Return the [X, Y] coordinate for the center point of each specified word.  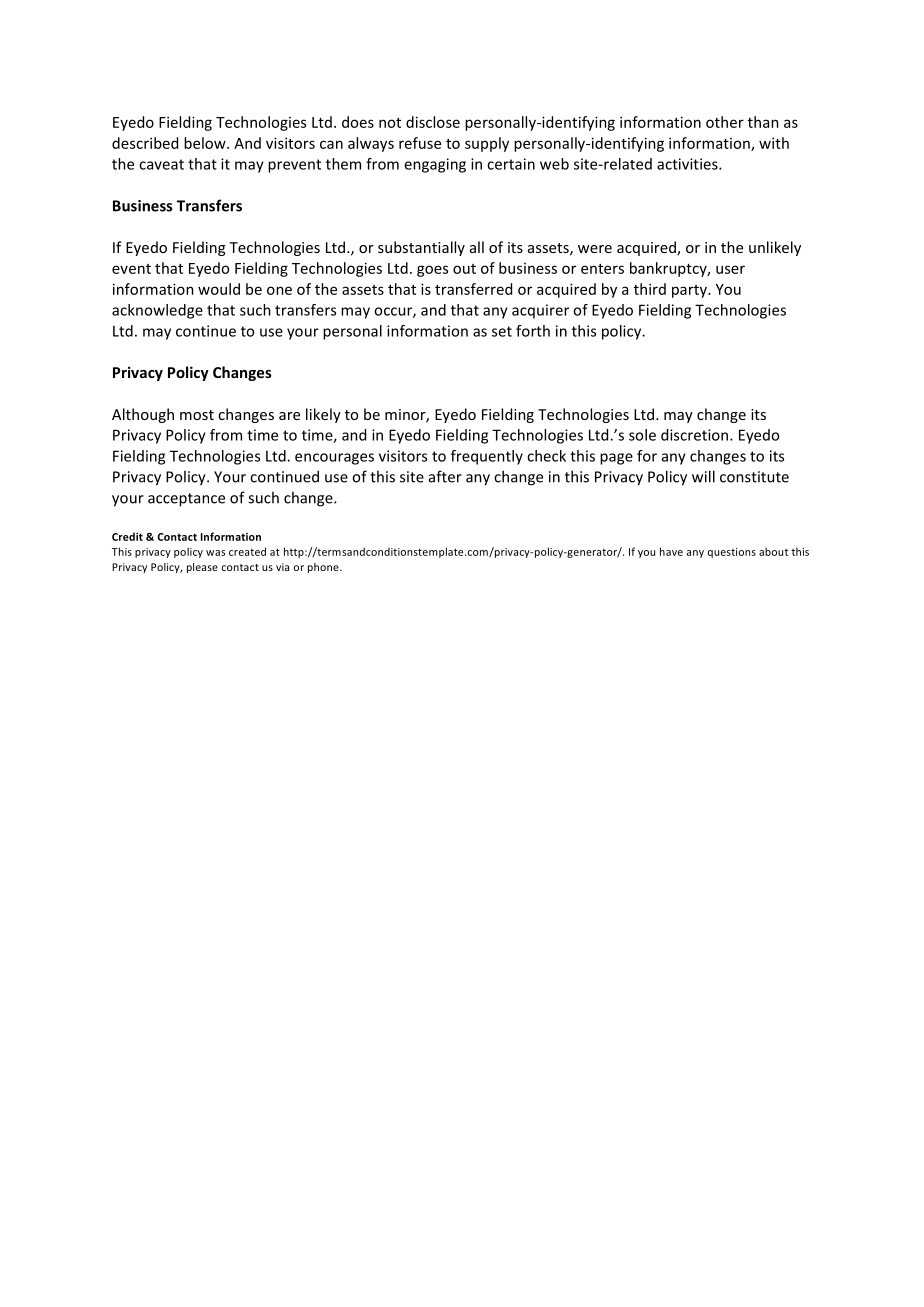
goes [432, 271]
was [215, 553]
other [725, 122]
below [206, 143]
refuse [420, 143]
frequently [487, 457]
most [197, 415]
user [730, 269]
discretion [696, 435]
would [219, 289]
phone [324, 568]
